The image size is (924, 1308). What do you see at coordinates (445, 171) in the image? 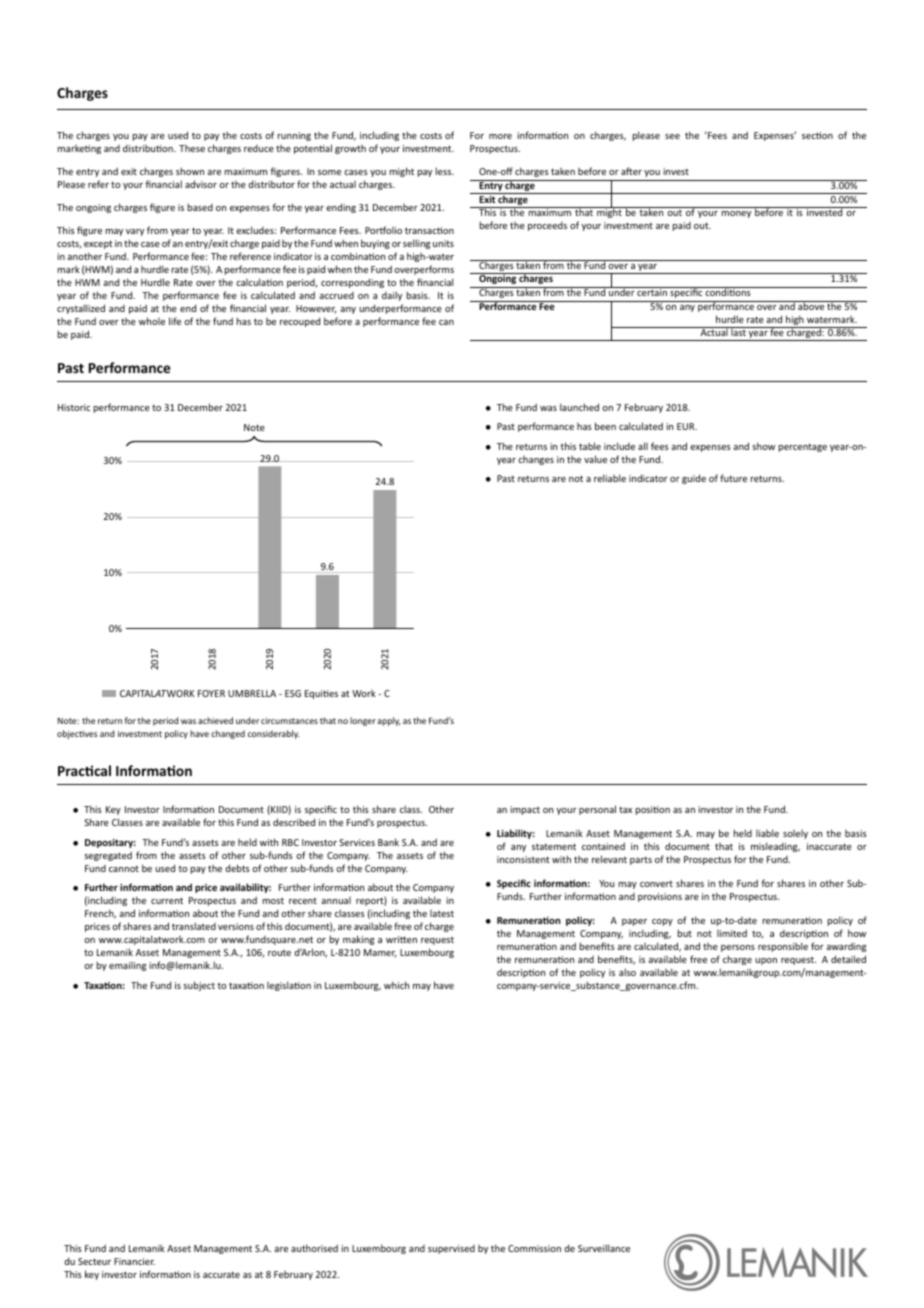
I see `less` at bounding box center [445, 171].
